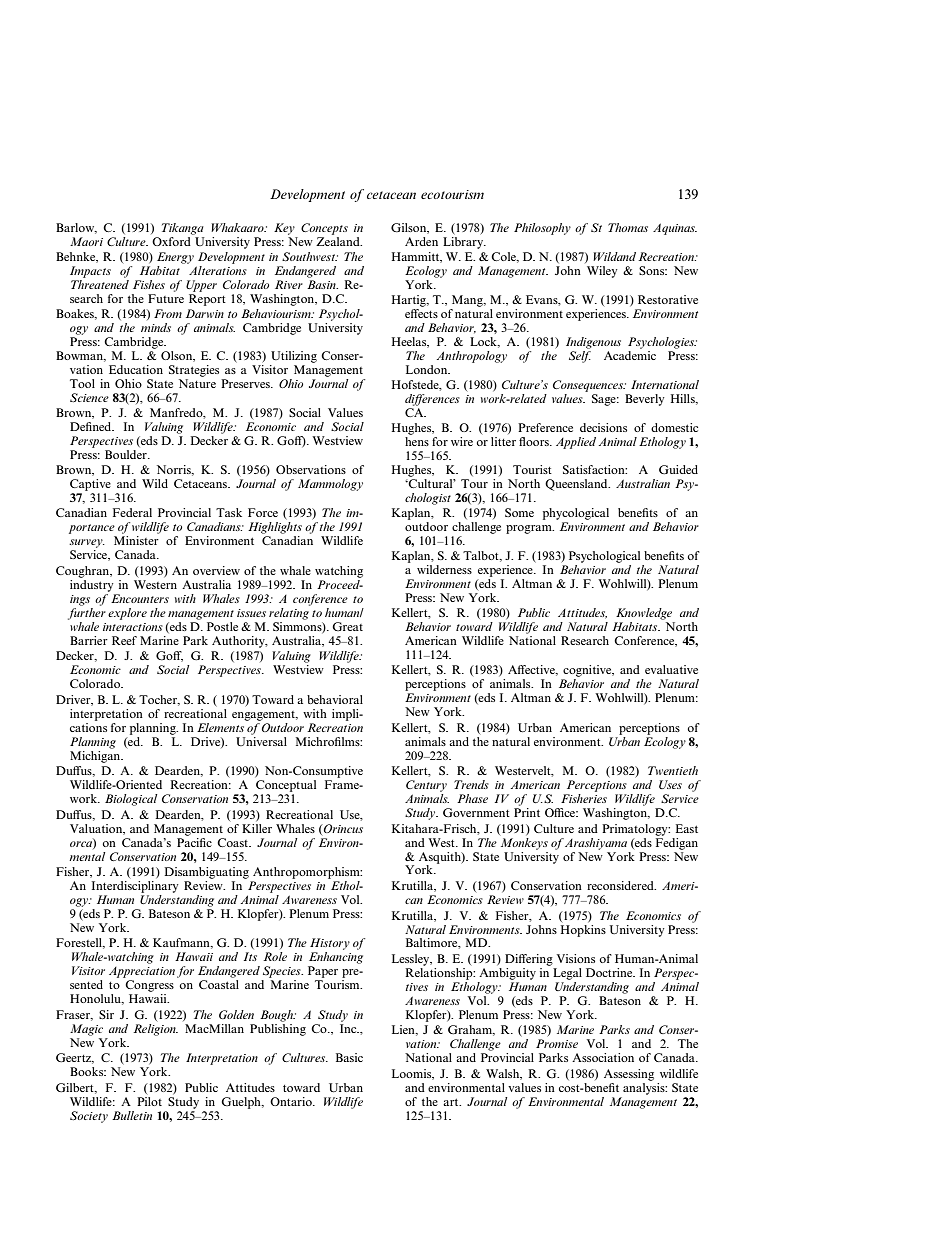  I want to click on Century, so click(426, 786).
